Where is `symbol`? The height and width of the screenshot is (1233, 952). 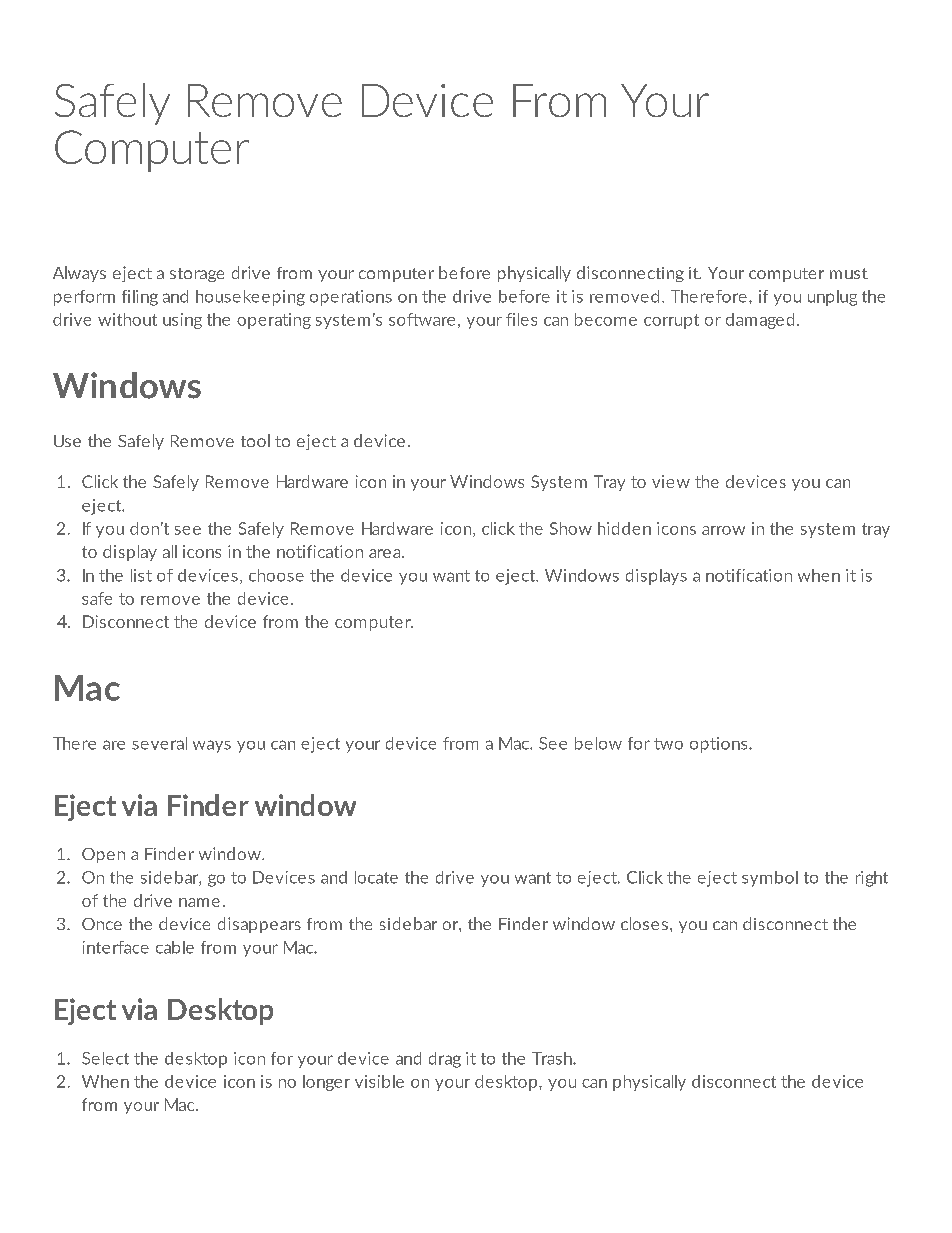 symbol is located at coordinates (770, 879).
